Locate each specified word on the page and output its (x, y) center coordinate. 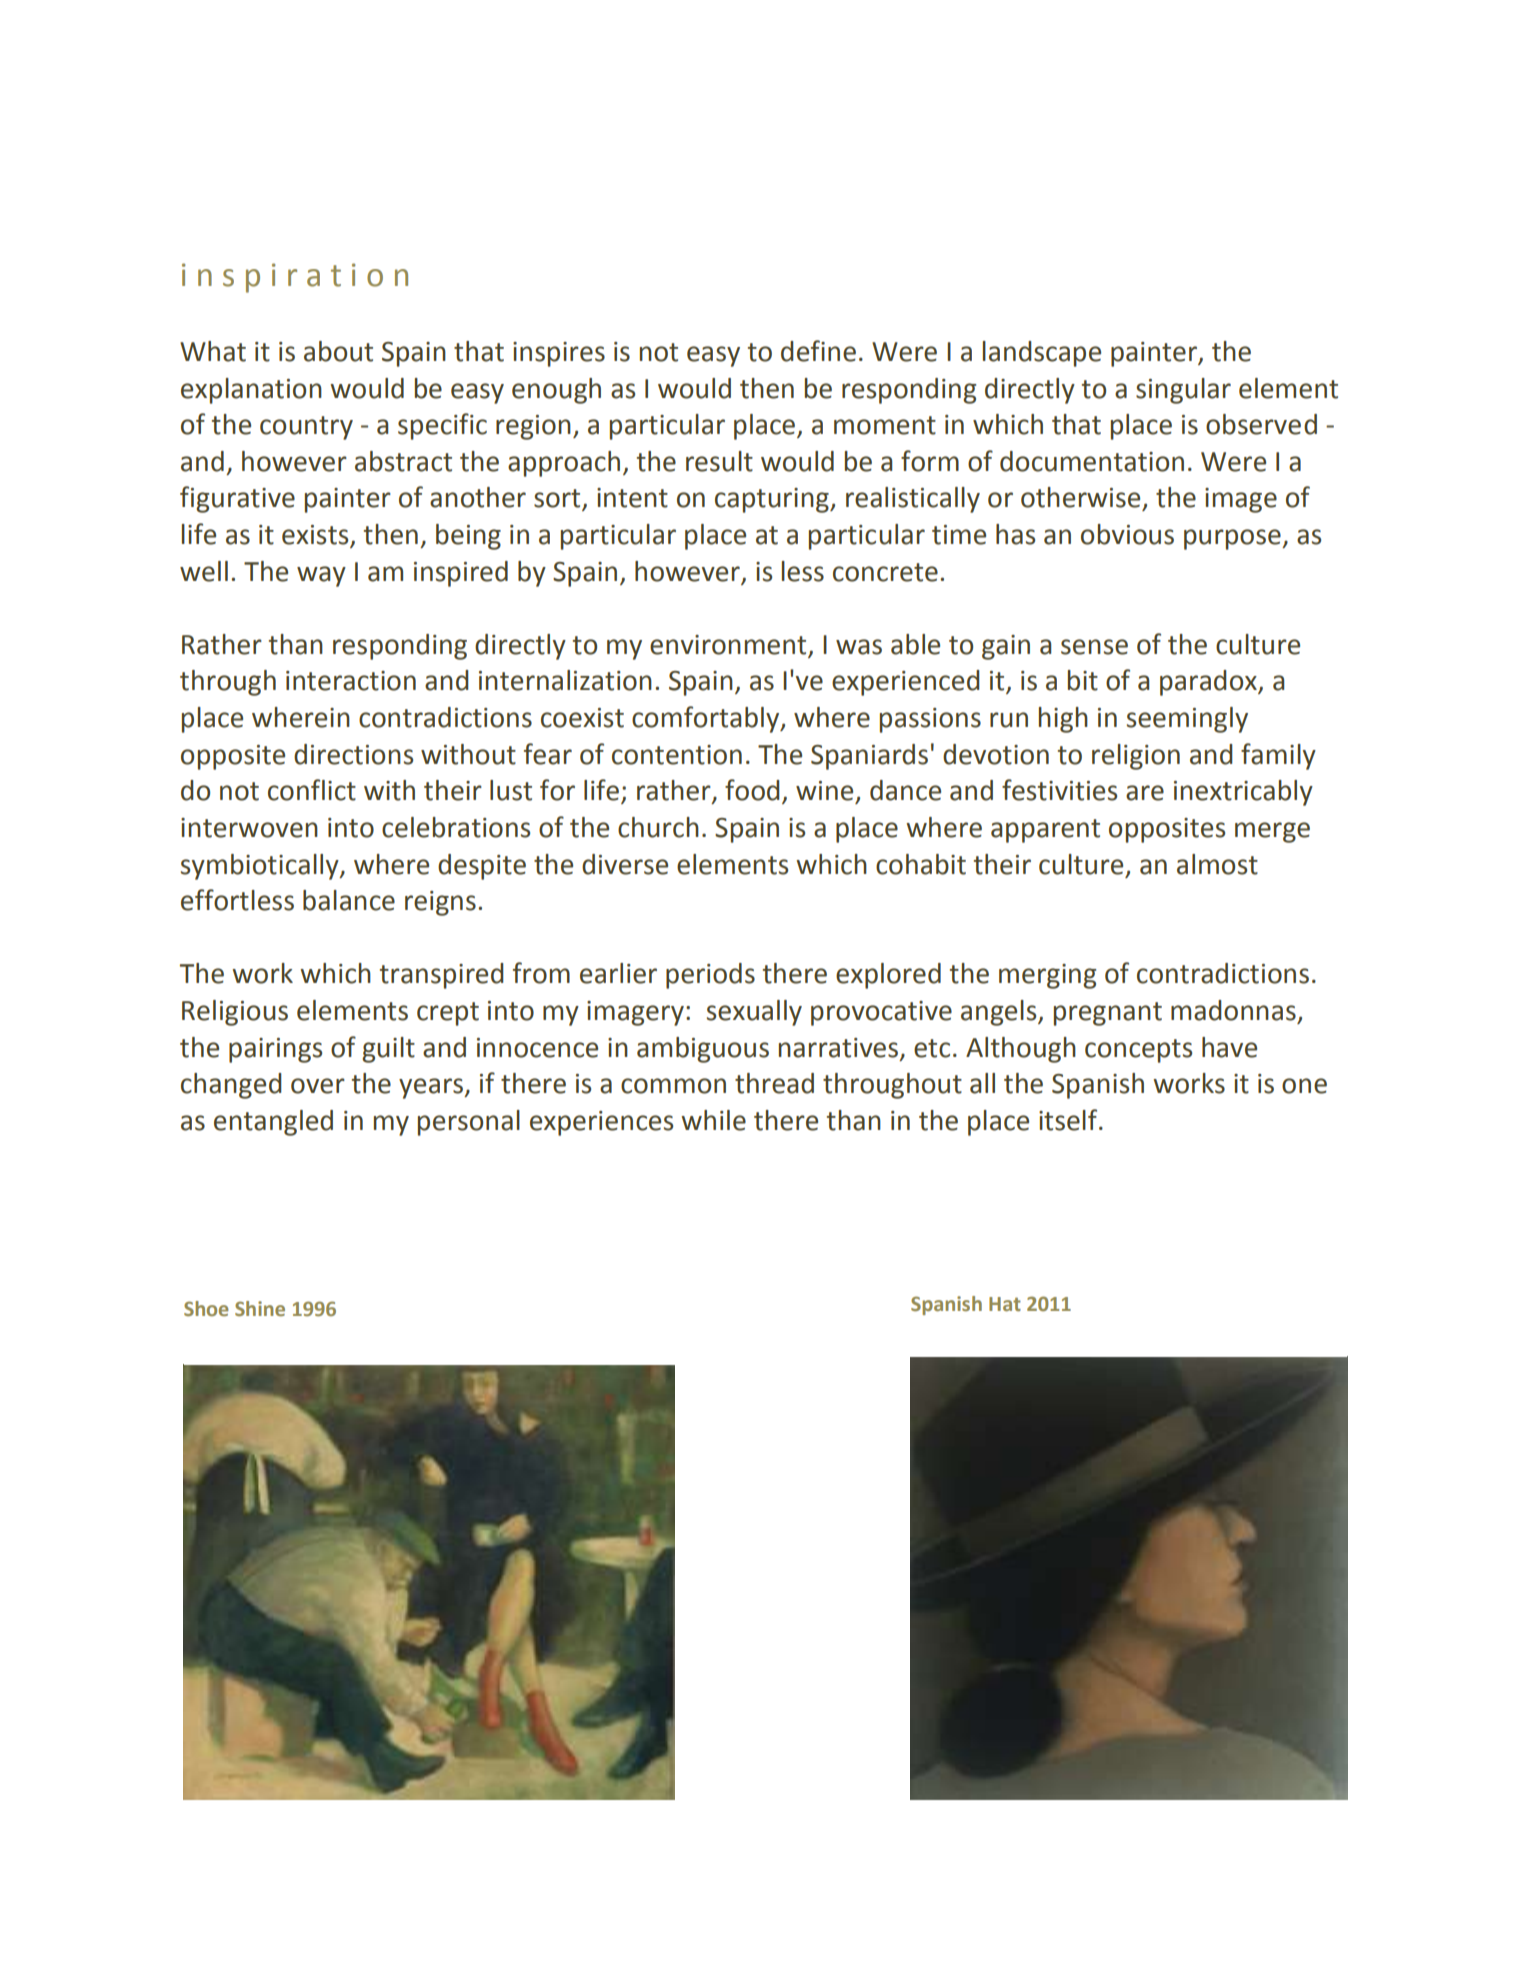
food (752, 790)
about (338, 351)
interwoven (249, 828)
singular (1183, 391)
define (818, 351)
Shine (260, 1308)
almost (1217, 864)
